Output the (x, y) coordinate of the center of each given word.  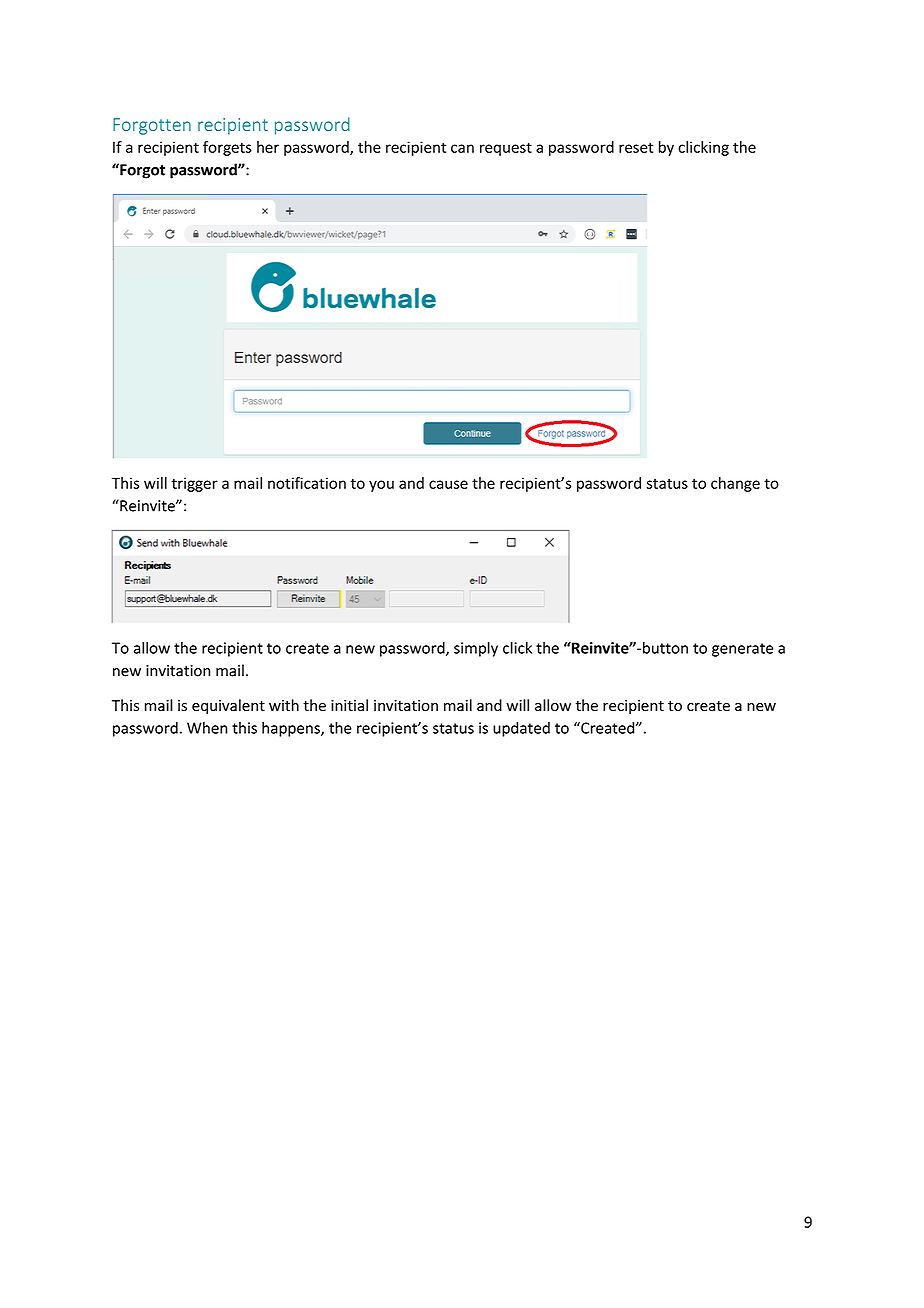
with (284, 705)
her (268, 147)
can (462, 148)
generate (742, 650)
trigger (194, 484)
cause (448, 484)
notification (307, 483)
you (381, 486)
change (735, 484)
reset (636, 147)
